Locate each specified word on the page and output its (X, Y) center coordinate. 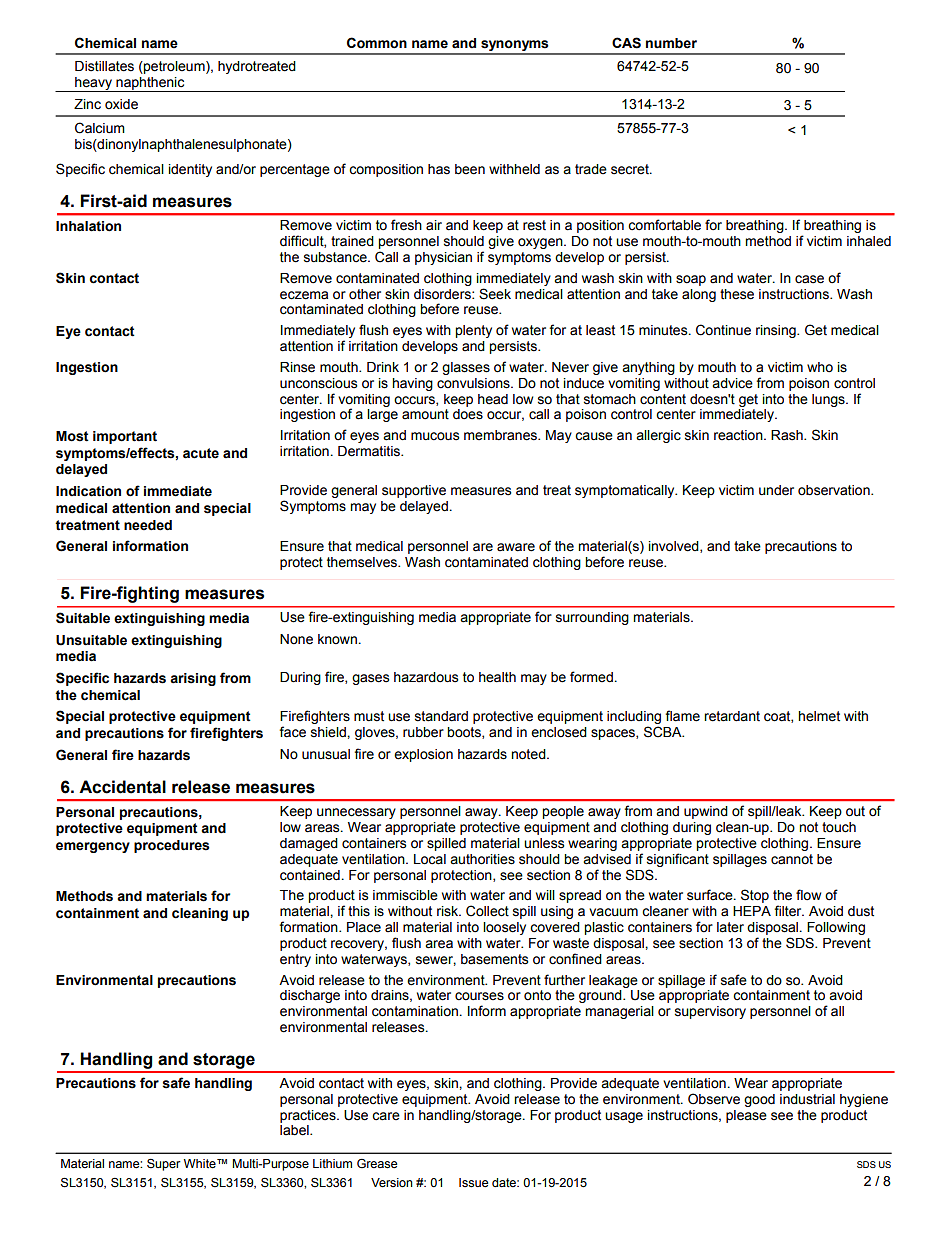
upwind (706, 812)
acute (201, 453)
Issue (473, 1183)
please (746, 1116)
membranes (501, 435)
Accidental (122, 787)
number (671, 43)
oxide (121, 104)
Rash (788, 435)
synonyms (515, 47)
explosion (423, 755)
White (201, 1164)
